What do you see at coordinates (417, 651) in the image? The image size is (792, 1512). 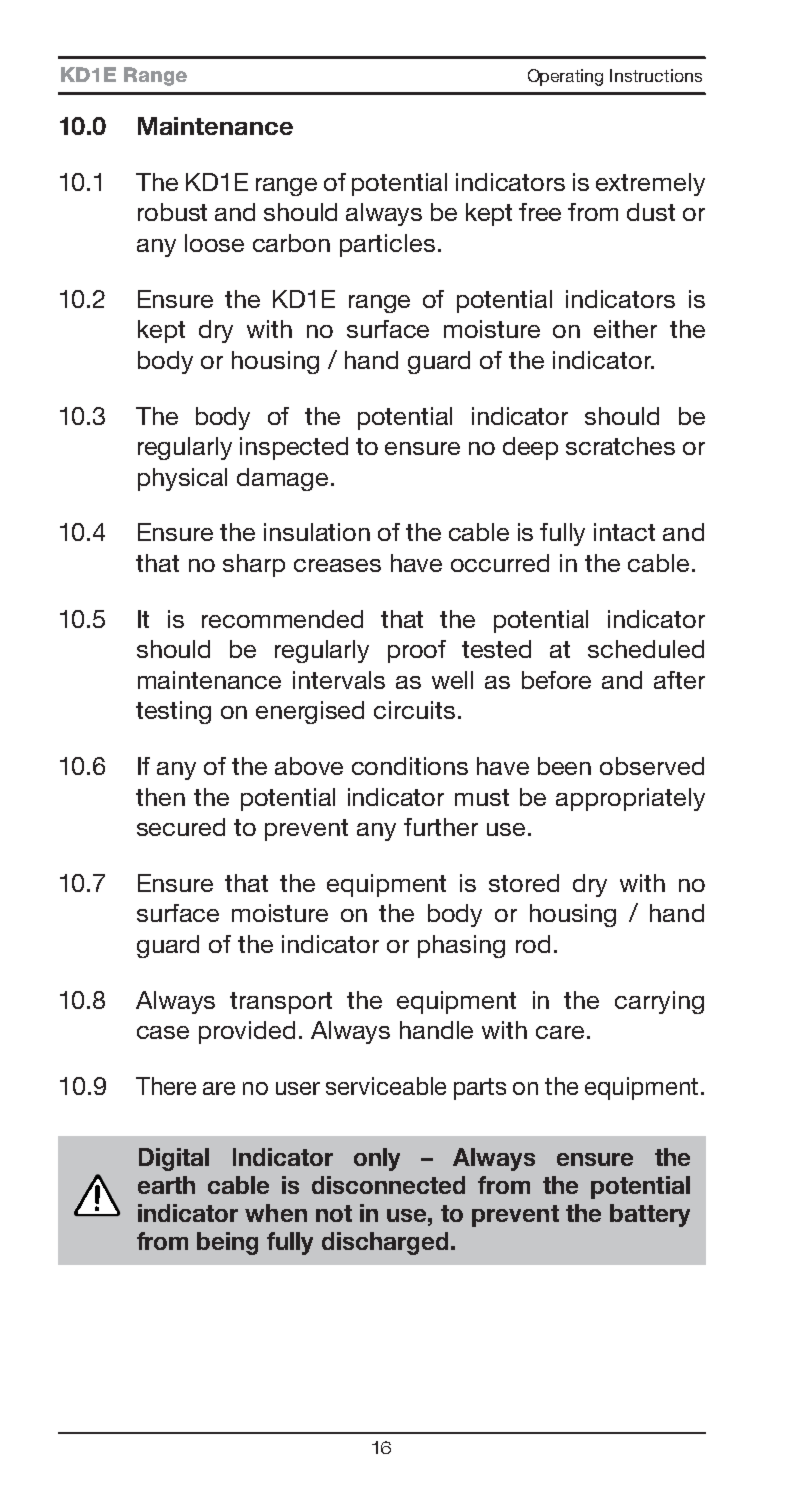 I see `proof` at bounding box center [417, 651].
